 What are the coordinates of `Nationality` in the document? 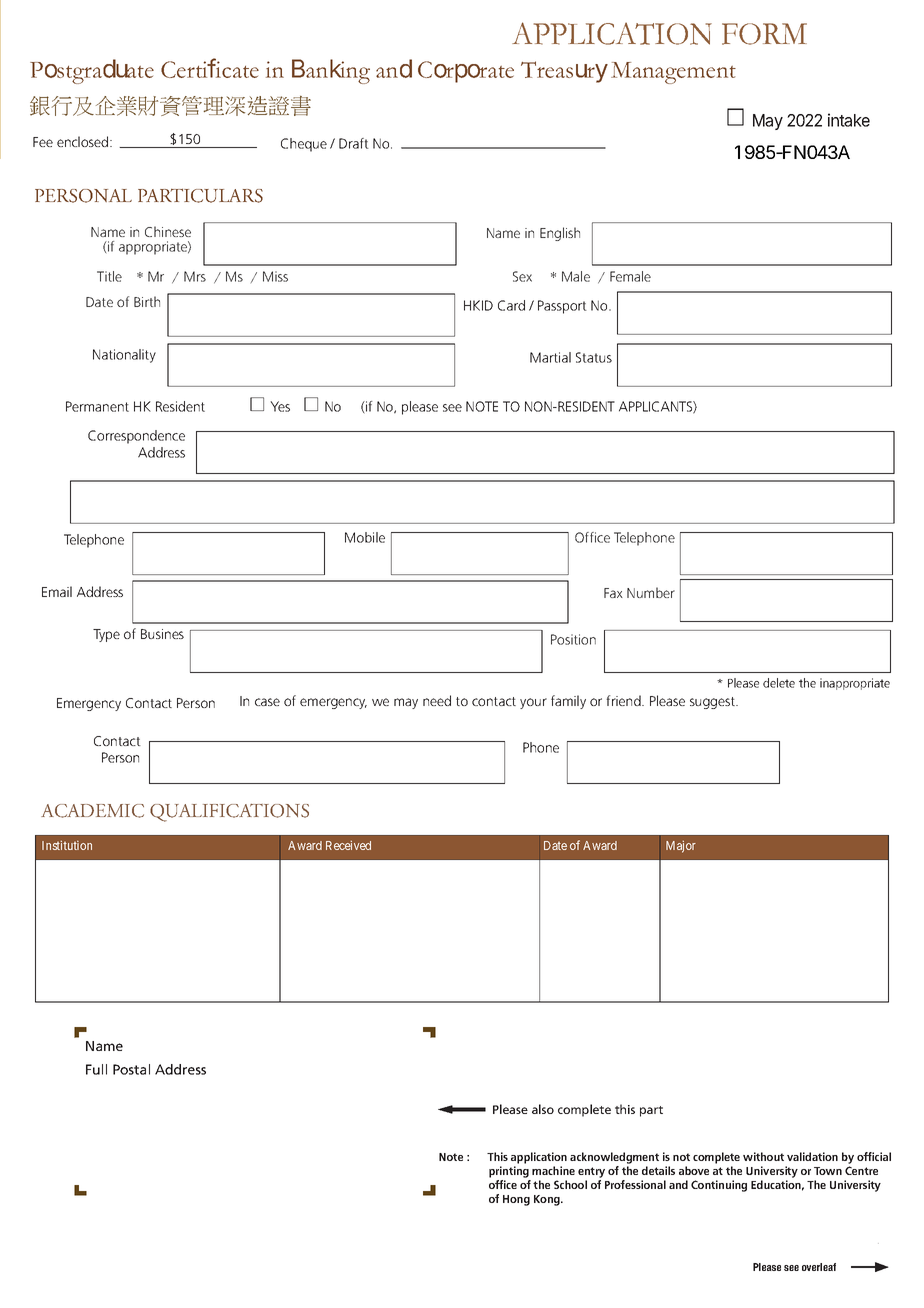 It's located at (124, 356).
